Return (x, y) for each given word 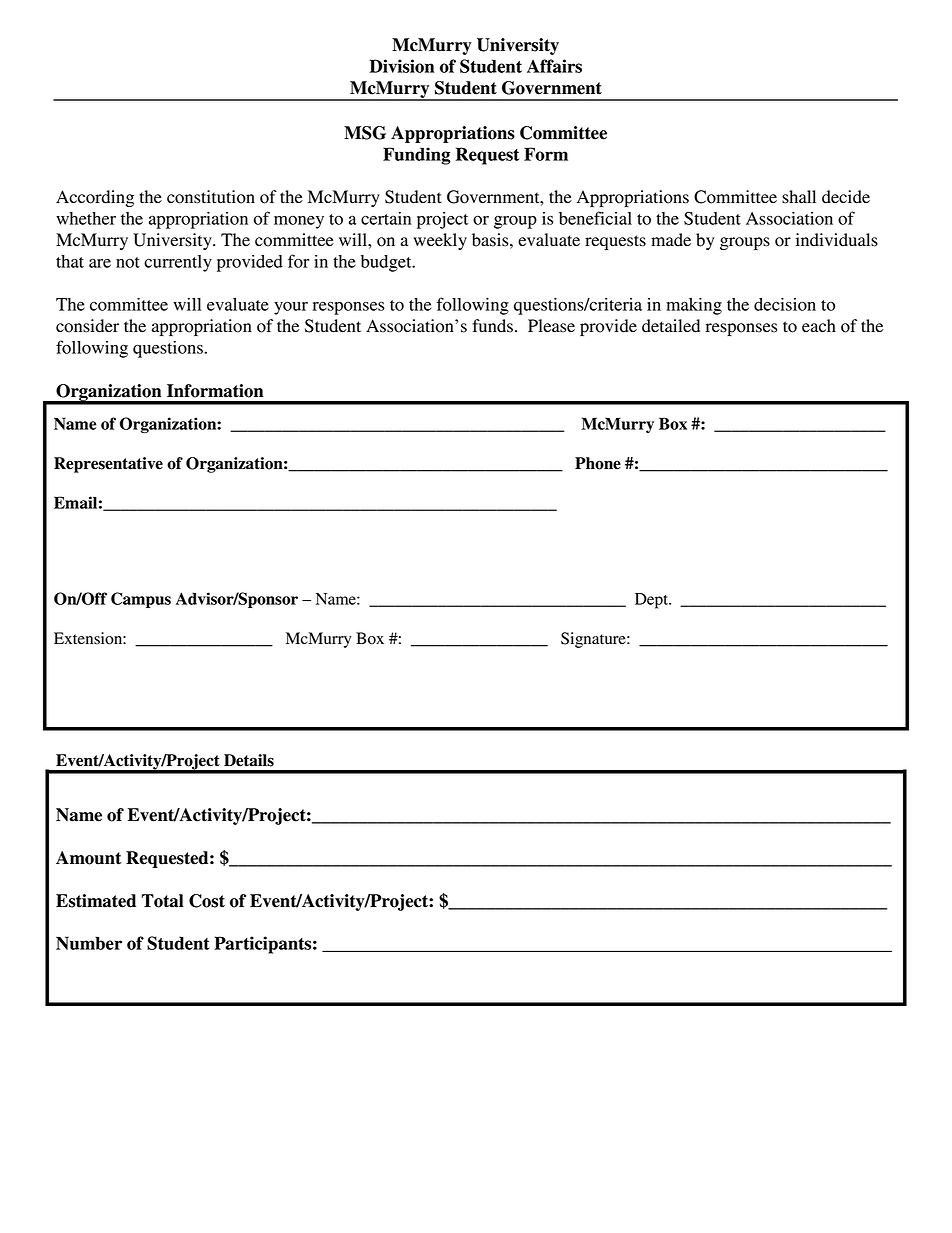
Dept (652, 601)
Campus (141, 600)
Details (249, 760)
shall (799, 197)
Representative (108, 465)
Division (402, 66)
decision (785, 304)
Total (162, 901)
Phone (598, 463)
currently (178, 263)
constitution (211, 197)
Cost (207, 901)
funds (492, 326)
